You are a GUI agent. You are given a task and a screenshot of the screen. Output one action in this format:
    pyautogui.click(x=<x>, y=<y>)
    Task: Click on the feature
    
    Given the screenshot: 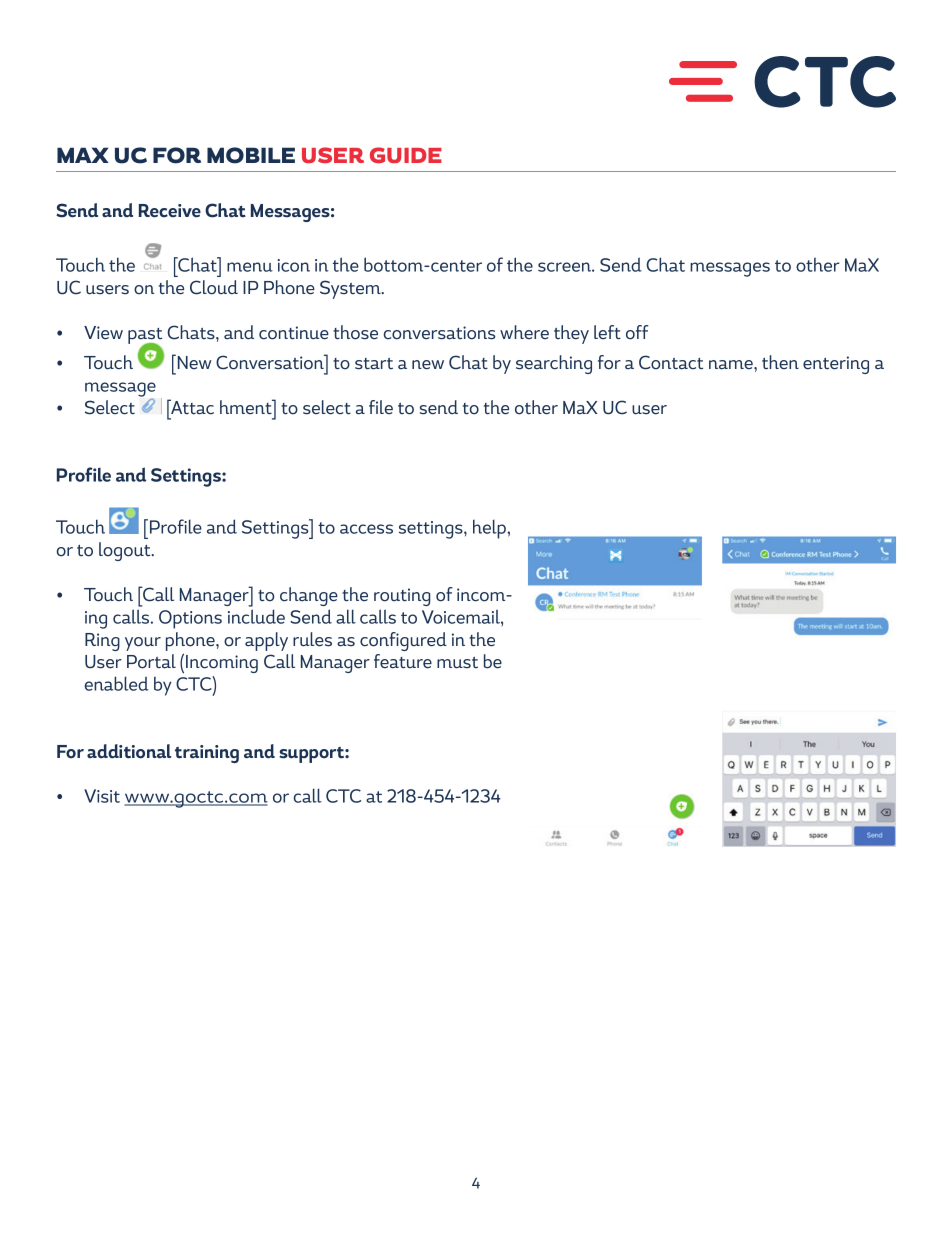 What is the action you would take?
    pyautogui.click(x=403, y=661)
